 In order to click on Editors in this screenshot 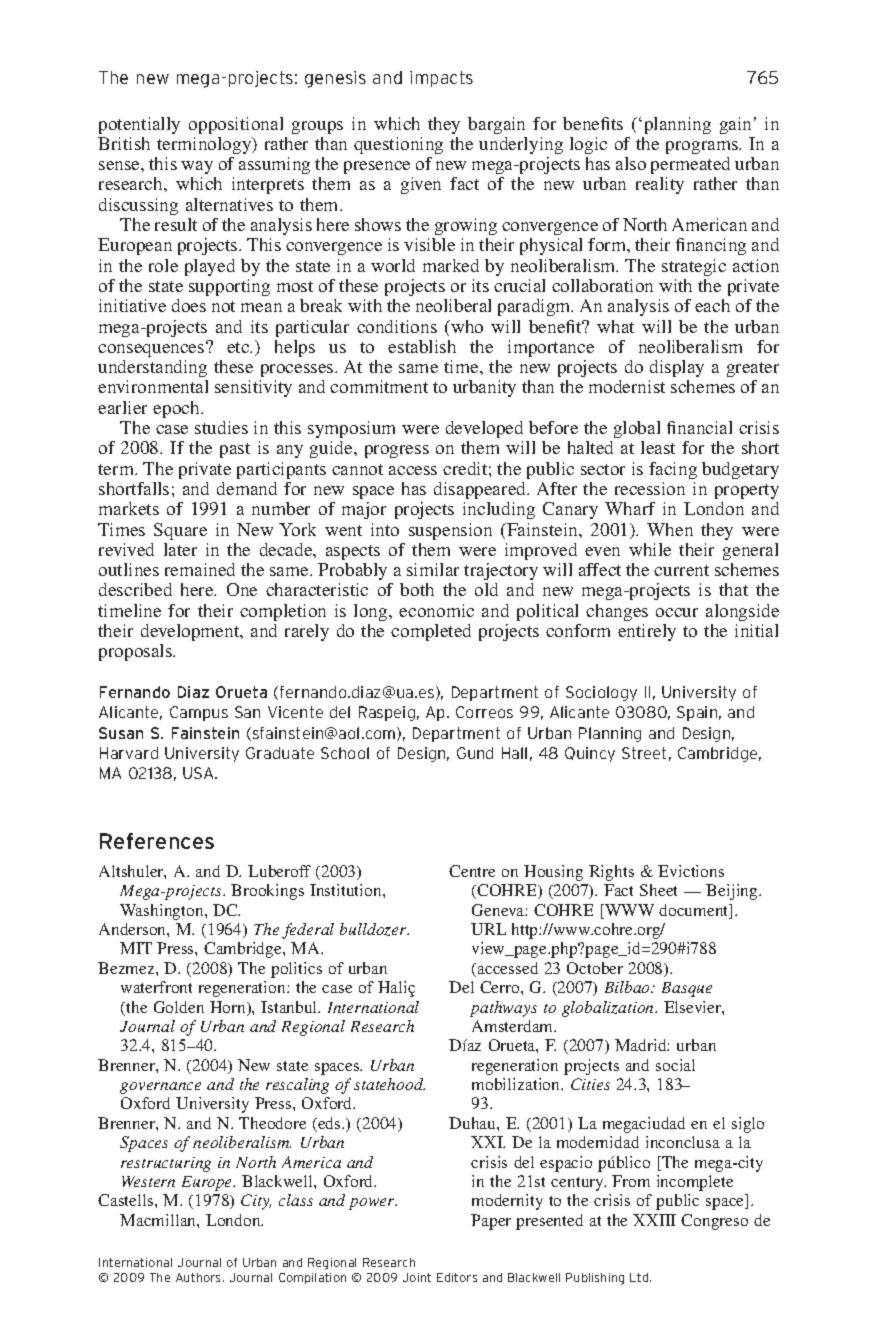, I will do `click(457, 1277)`.
